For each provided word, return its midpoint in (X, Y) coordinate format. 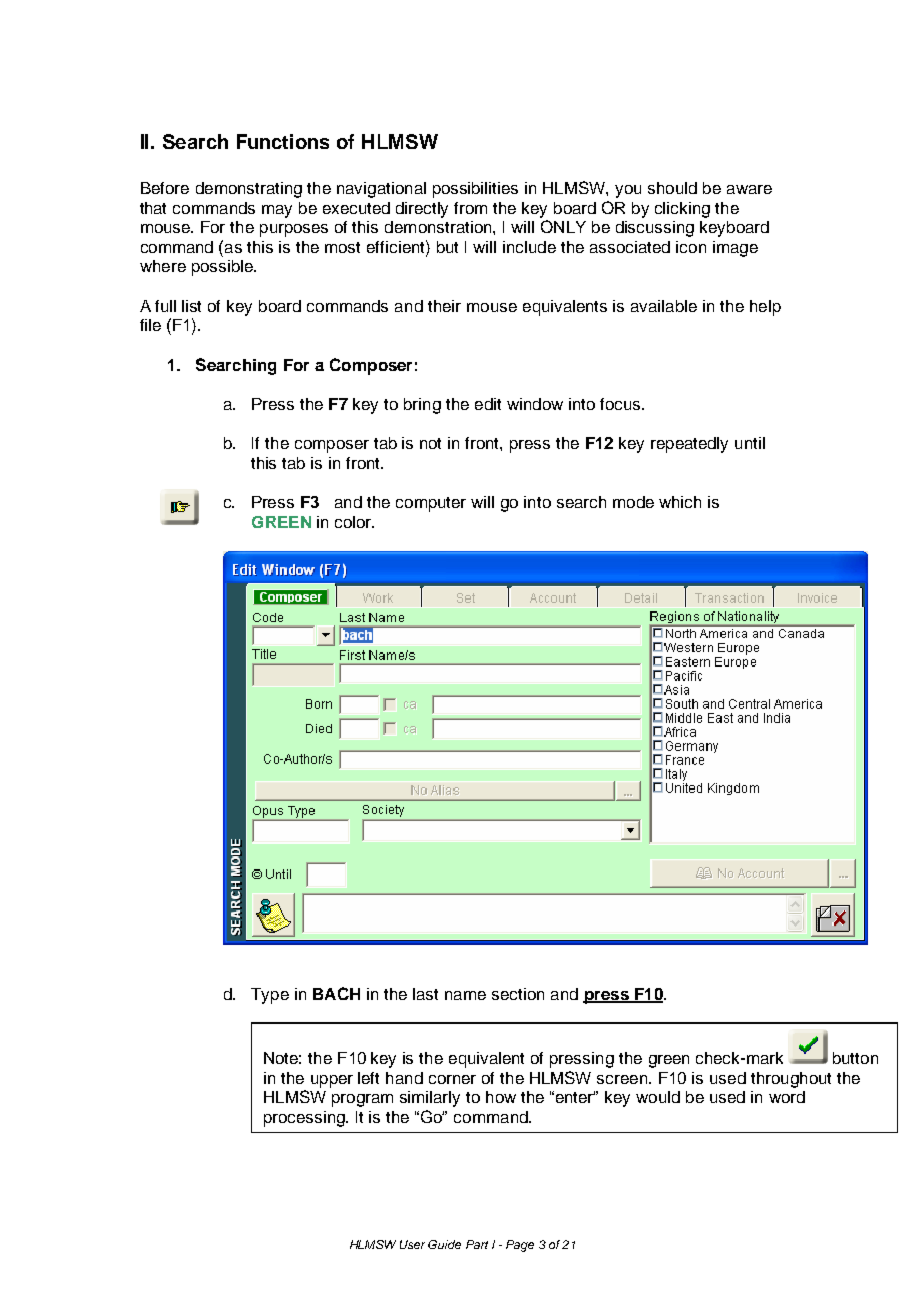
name (465, 995)
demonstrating (249, 190)
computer (431, 504)
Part (477, 1244)
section (518, 994)
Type (270, 996)
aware (749, 189)
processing (305, 1119)
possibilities (475, 190)
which (680, 502)
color (354, 522)
